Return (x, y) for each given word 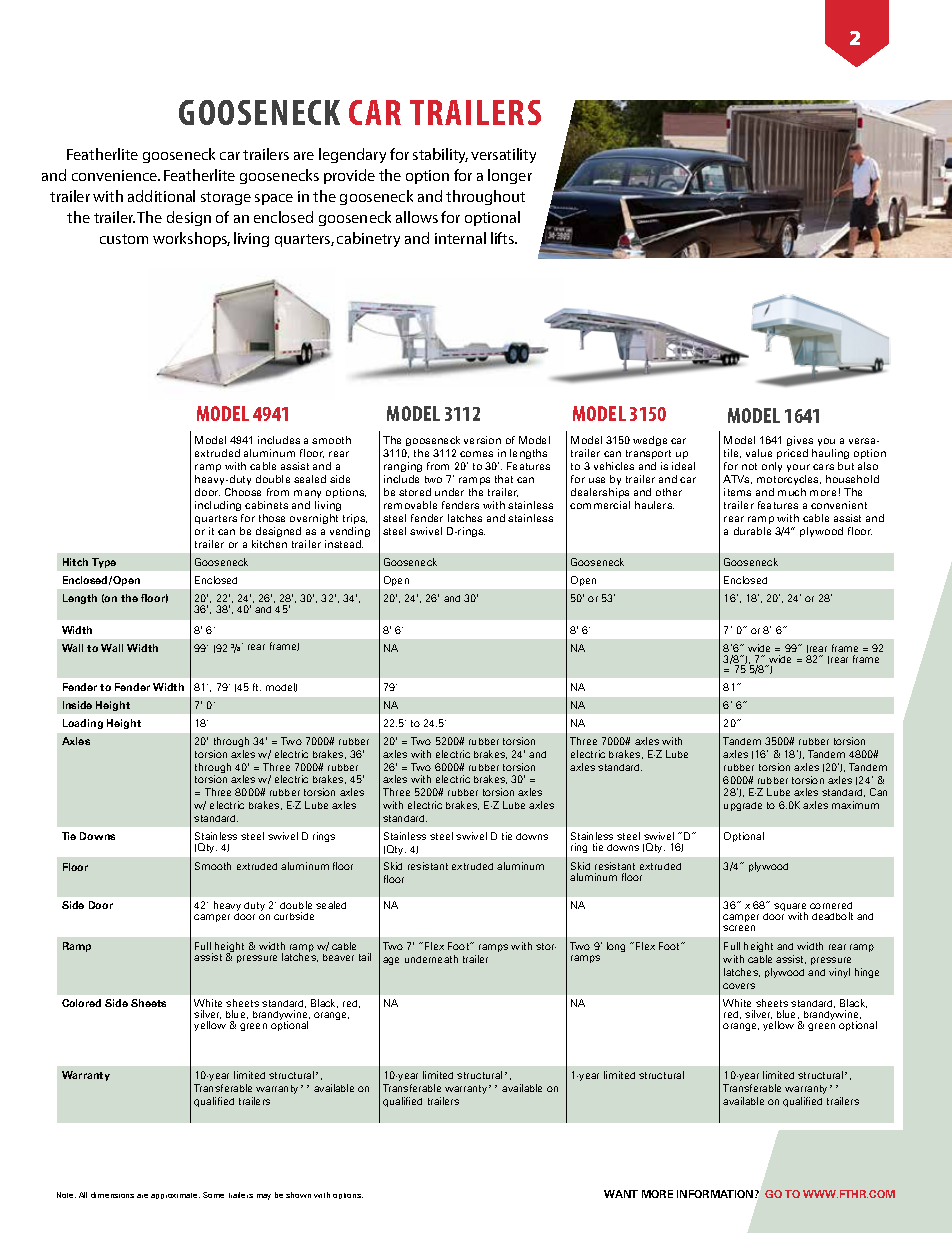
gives (800, 441)
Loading (83, 724)
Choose (243, 492)
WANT (621, 1194)
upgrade (743, 806)
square (790, 908)
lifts (504, 238)
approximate (175, 1196)
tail (365, 957)
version (482, 440)
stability (440, 155)
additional (161, 196)
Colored (81, 1003)
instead (344, 544)
